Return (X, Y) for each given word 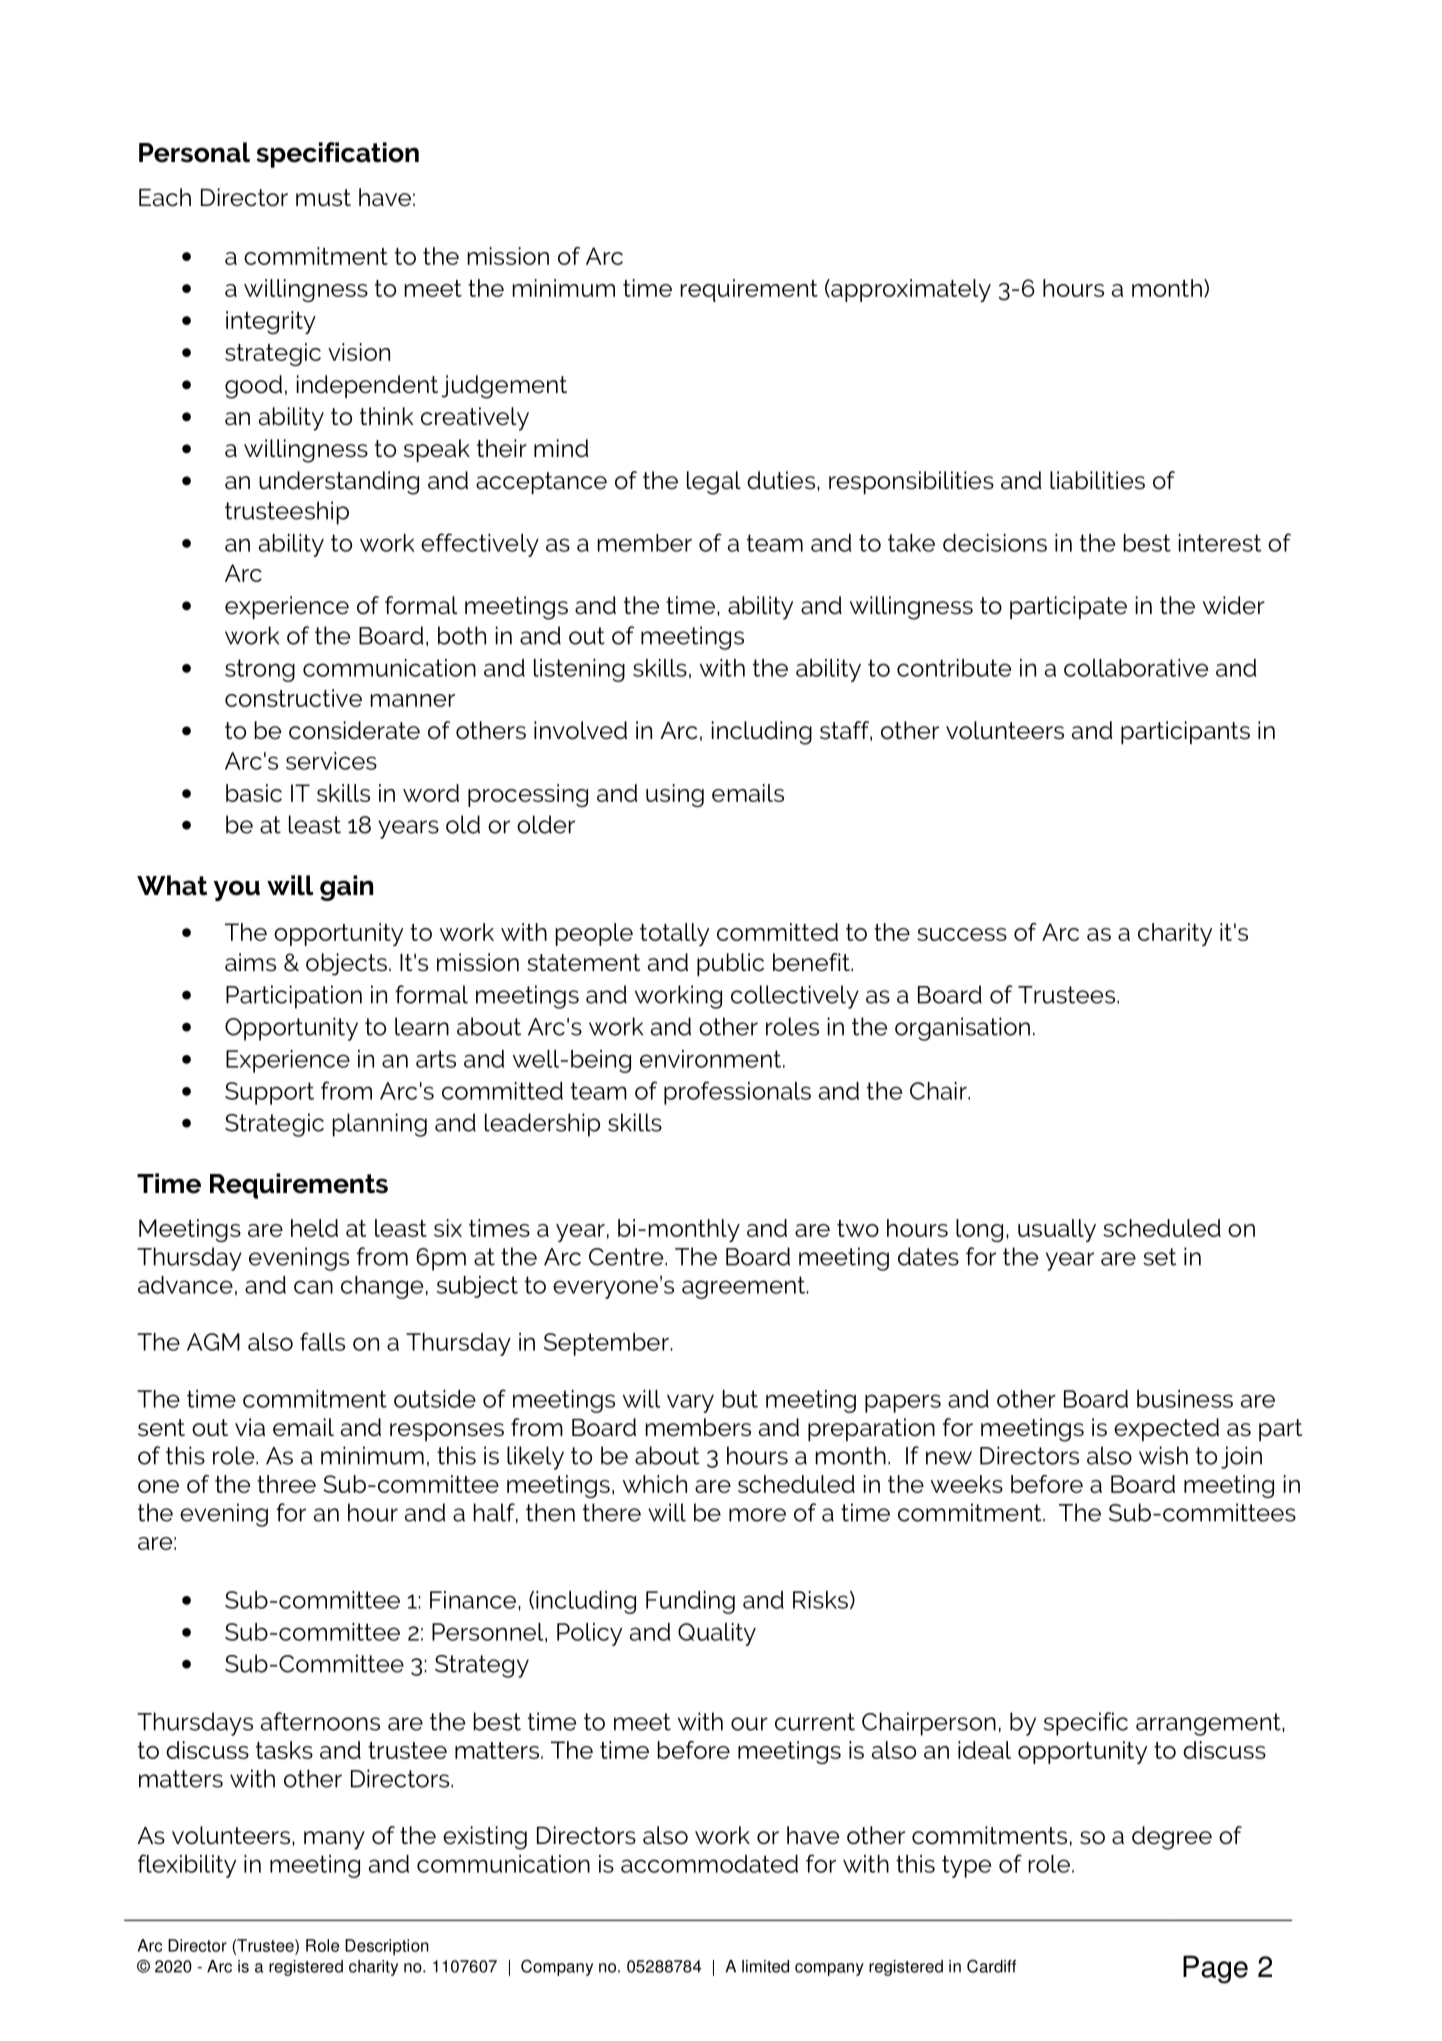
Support (269, 1093)
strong (260, 670)
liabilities (1097, 480)
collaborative (1136, 668)
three (286, 1484)
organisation (962, 1029)
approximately (910, 290)
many (334, 1840)
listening (579, 670)
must (323, 198)
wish (1163, 1455)
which (655, 1484)
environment (712, 1059)
